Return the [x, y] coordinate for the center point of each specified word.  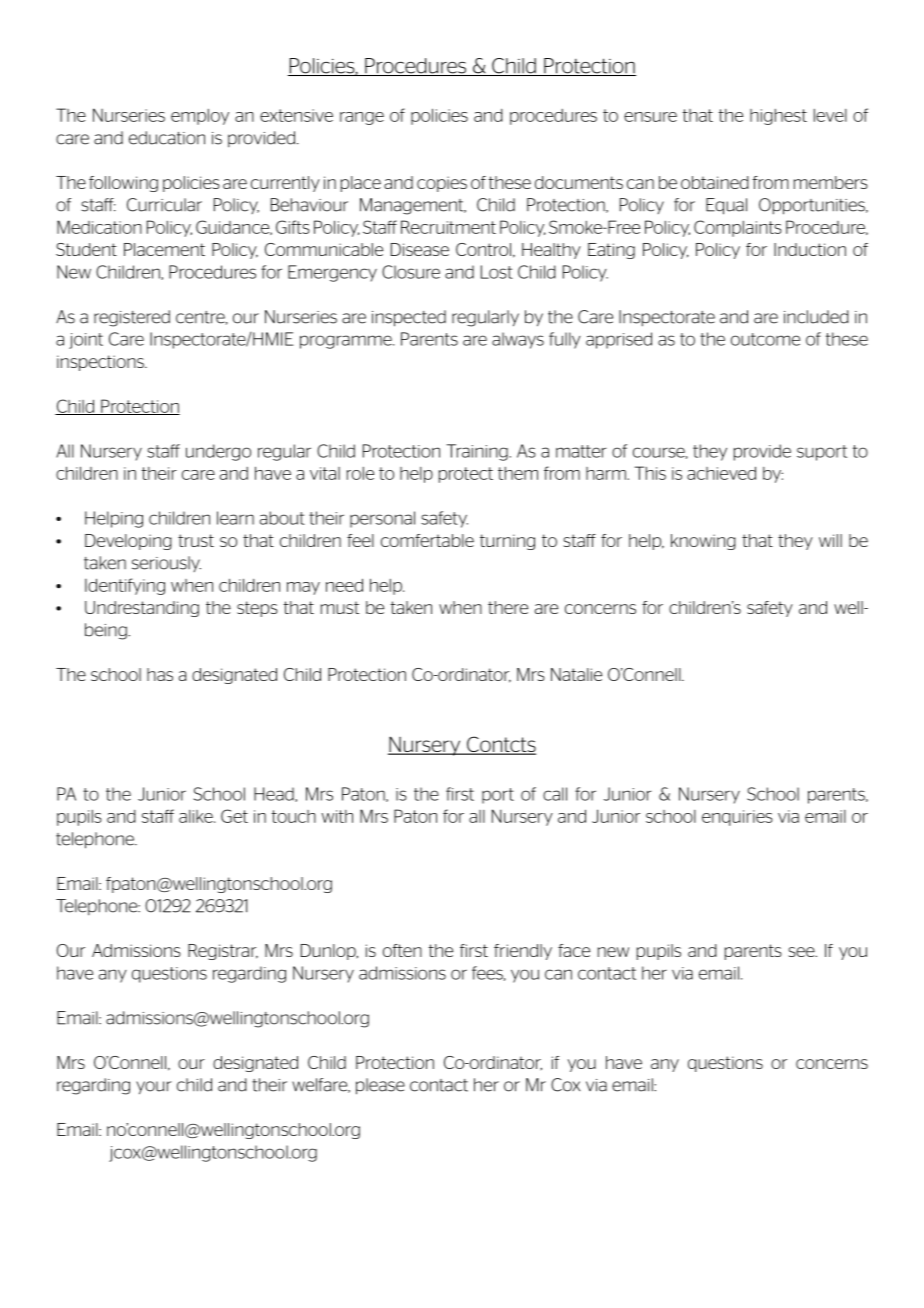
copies [442, 184]
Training [477, 452]
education [167, 138]
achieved [721, 473]
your [154, 1088]
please [380, 1086]
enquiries [737, 818]
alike [197, 816]
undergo [218, 452]
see [802, 952]
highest [778, 117]
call [555, 794]
